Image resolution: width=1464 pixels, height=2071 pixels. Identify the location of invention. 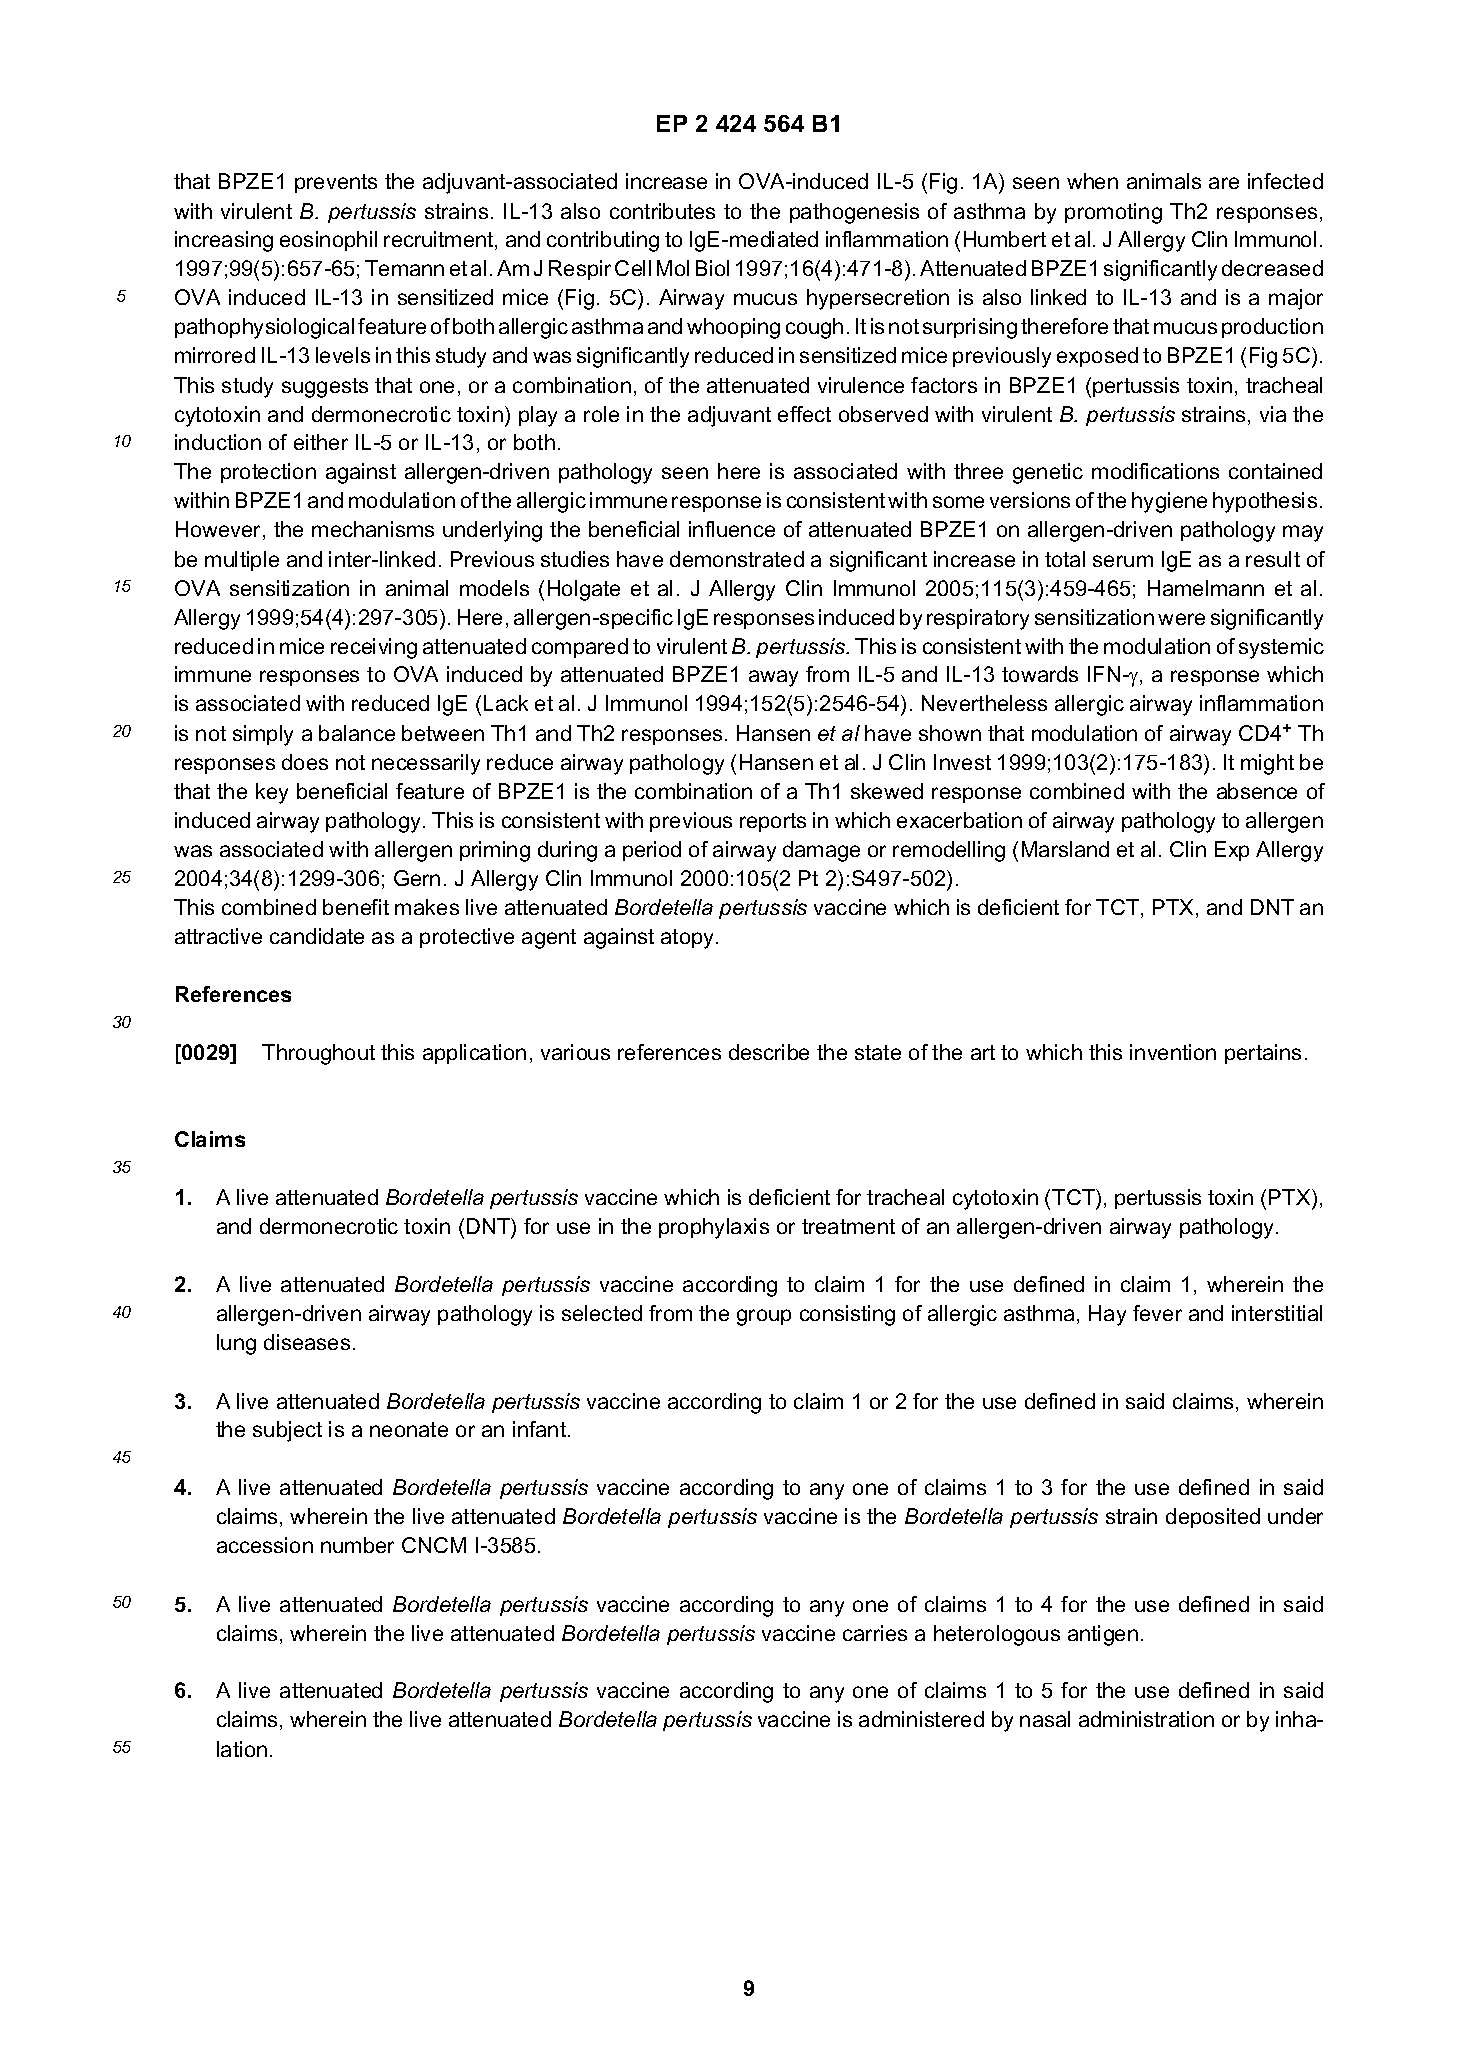
(1173, 1052).
